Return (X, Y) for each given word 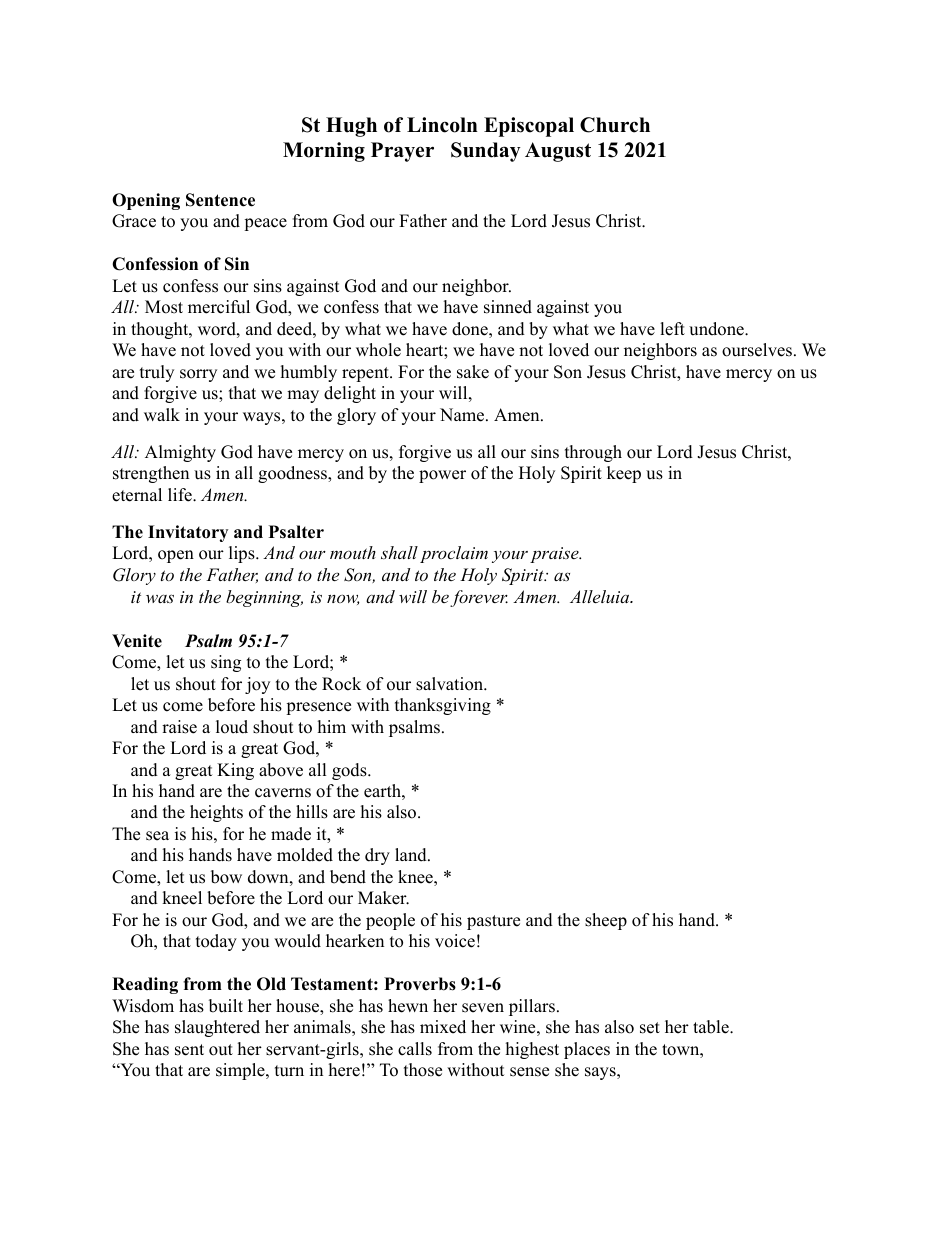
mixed (443, 1027)
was (160, 598)
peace (265, 224)
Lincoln (442, 125)
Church (615, 125)
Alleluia (600, 596)
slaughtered (217, 1028)
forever (479, 598)
